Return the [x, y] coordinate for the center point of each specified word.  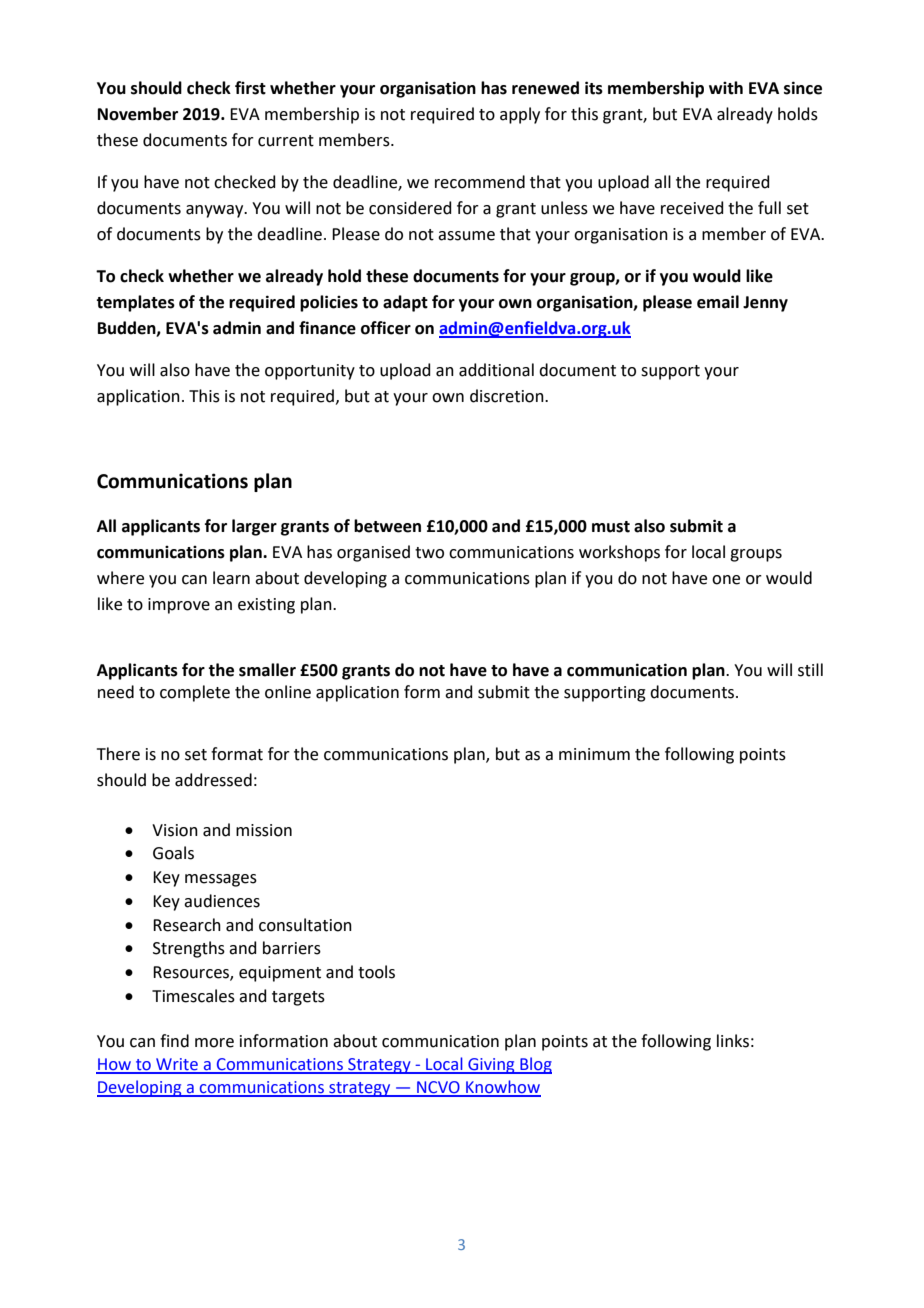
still [810, 670]
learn [231, 578]
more [214, 1043]
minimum [594, 754]
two [429, 553]
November [138, 114]
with [726, 88]
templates [135, 303]
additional [496, 370]
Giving [491, 1066]
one [726, 580]
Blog [535, 1065]
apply [520, 115]
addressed [213, 780]
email [718, 302]
